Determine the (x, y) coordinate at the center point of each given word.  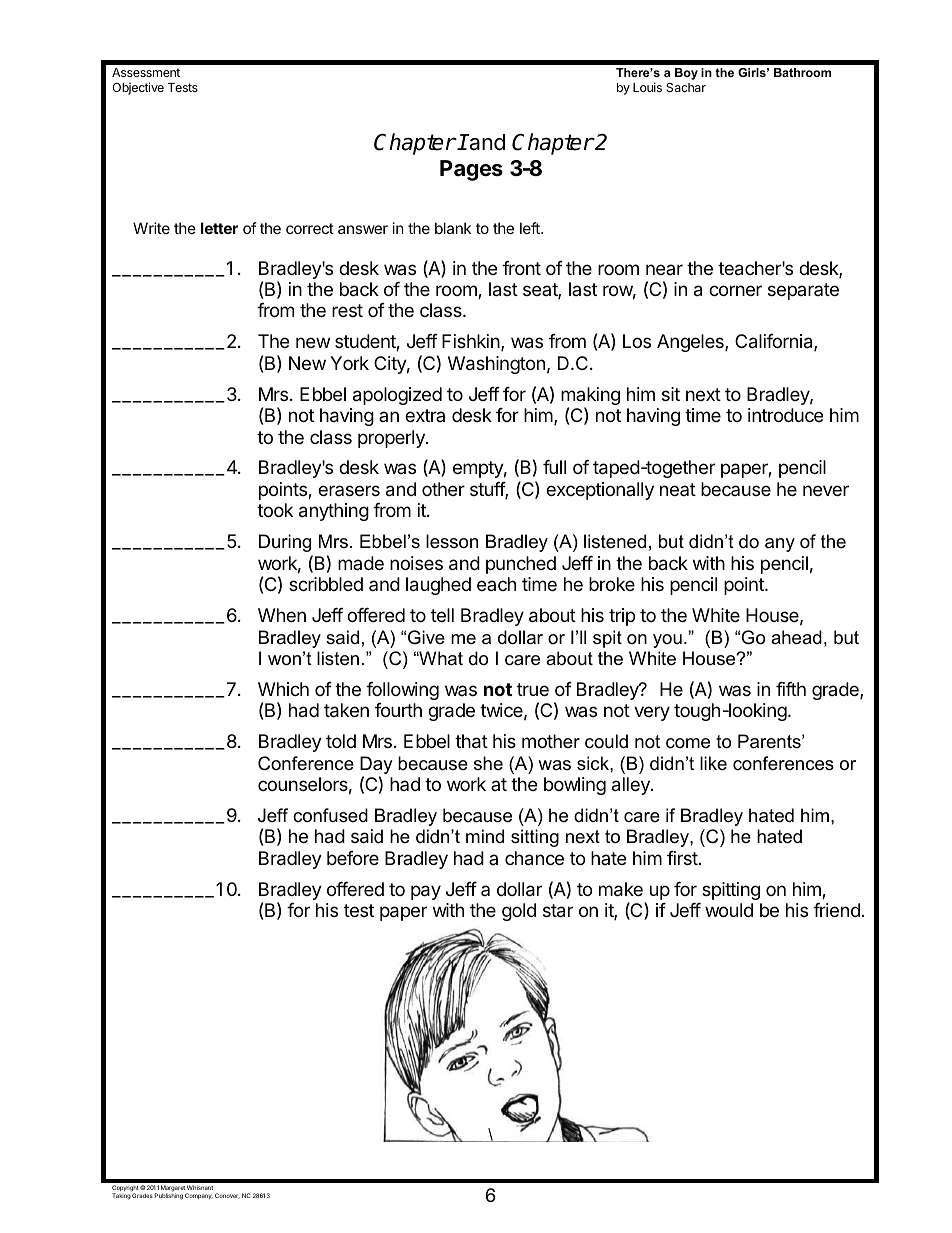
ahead (796, 637)
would (729, 910)
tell (442, 615)
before (353, 858)
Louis (647, 87)
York (349, 363)
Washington (496, 365)
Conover (227, 1196)
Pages (471, 170)
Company (199, 1196)
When (282, 615)
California (775, 342)
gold (519, 912)
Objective (138, 88)
